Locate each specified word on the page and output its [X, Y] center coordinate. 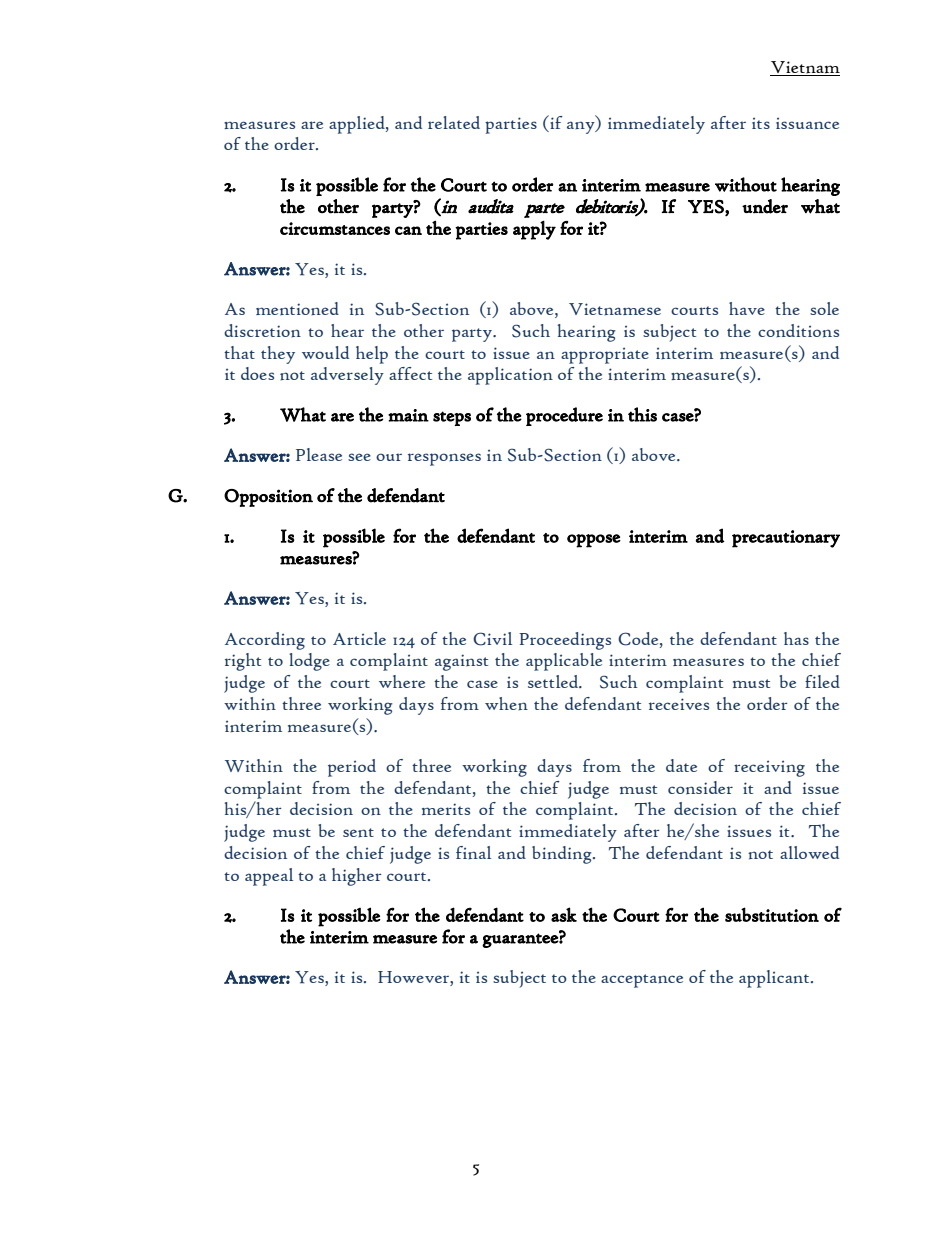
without [746, 184]
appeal [269, 877]
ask [564, 914]
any [582, 127]
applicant [775, 979]
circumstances [335, 228]
